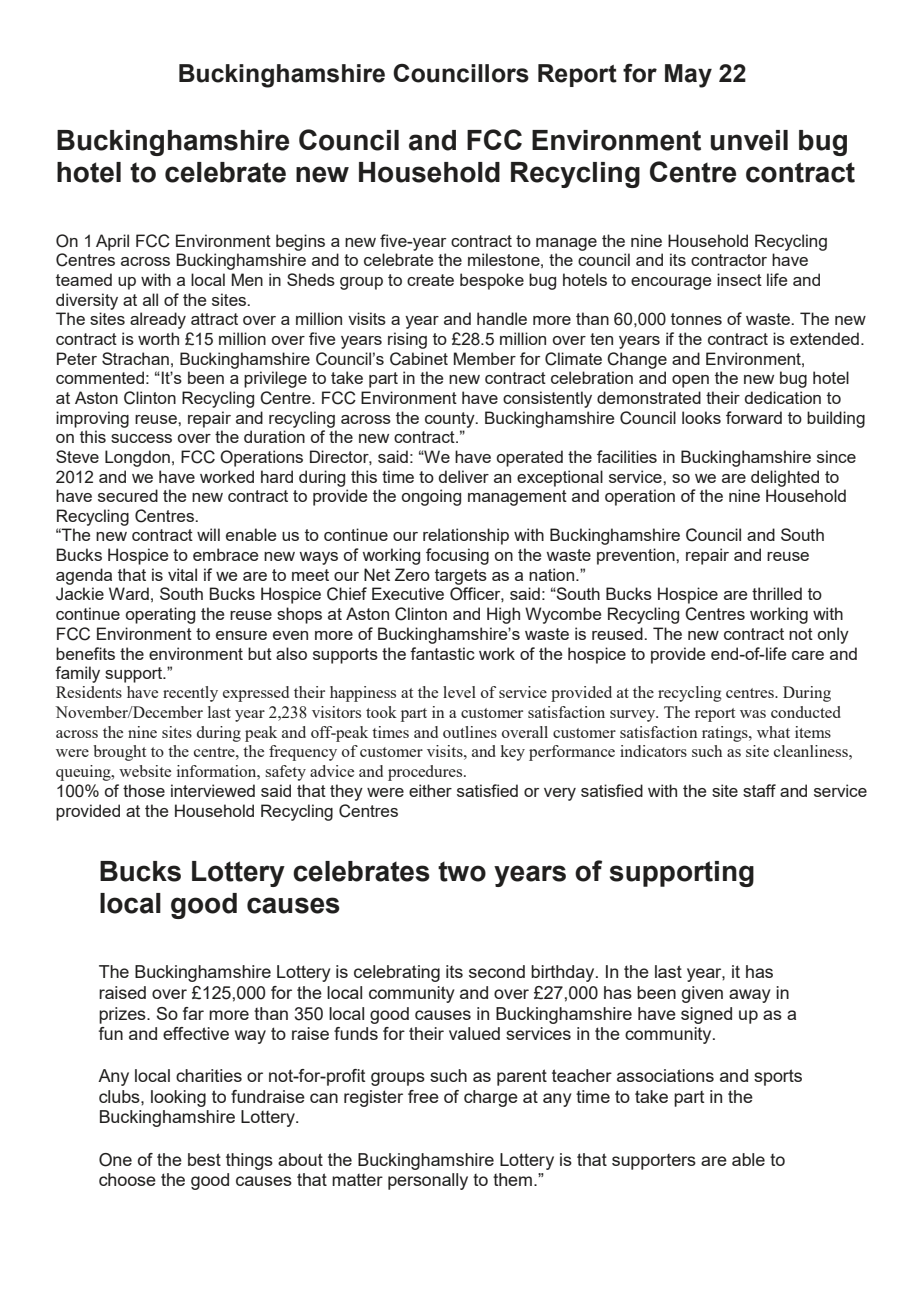 Image resolution: width=924 pixels, height=1308 pixels. What do you see at coordinates (785, 478) in the image?
I see `delighted` at bounding box center [785, 478].
